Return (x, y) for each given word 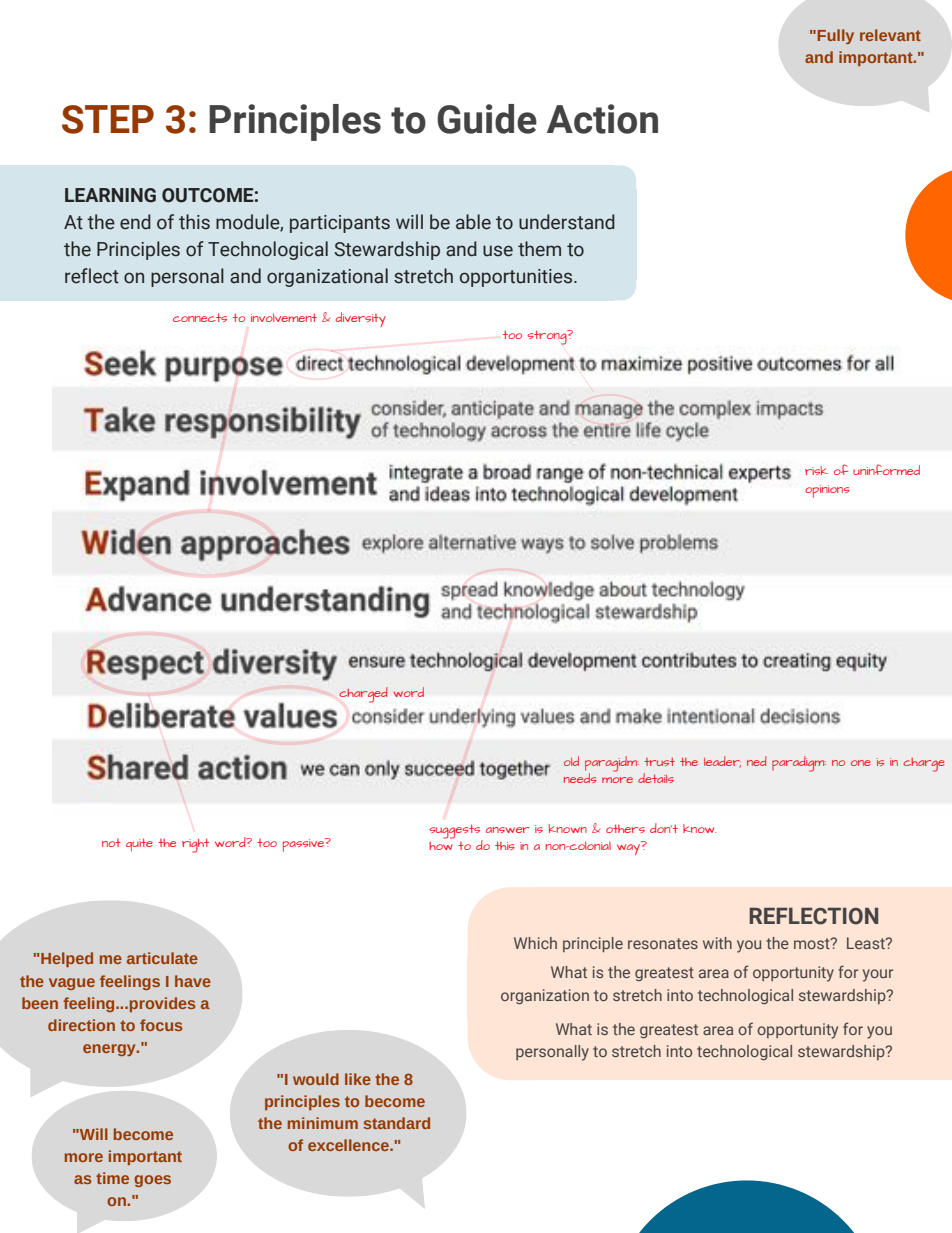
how (441, 846)
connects (200, 317)
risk (816, 470)
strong (548, 337)
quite (139, 845)
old (571, 761)
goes (152, 1181)
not (111, 843)
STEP (108, 119)
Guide (487, 119)
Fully (835, 36)
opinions (827, 491)
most (813, 943)
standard (397, 1123)
